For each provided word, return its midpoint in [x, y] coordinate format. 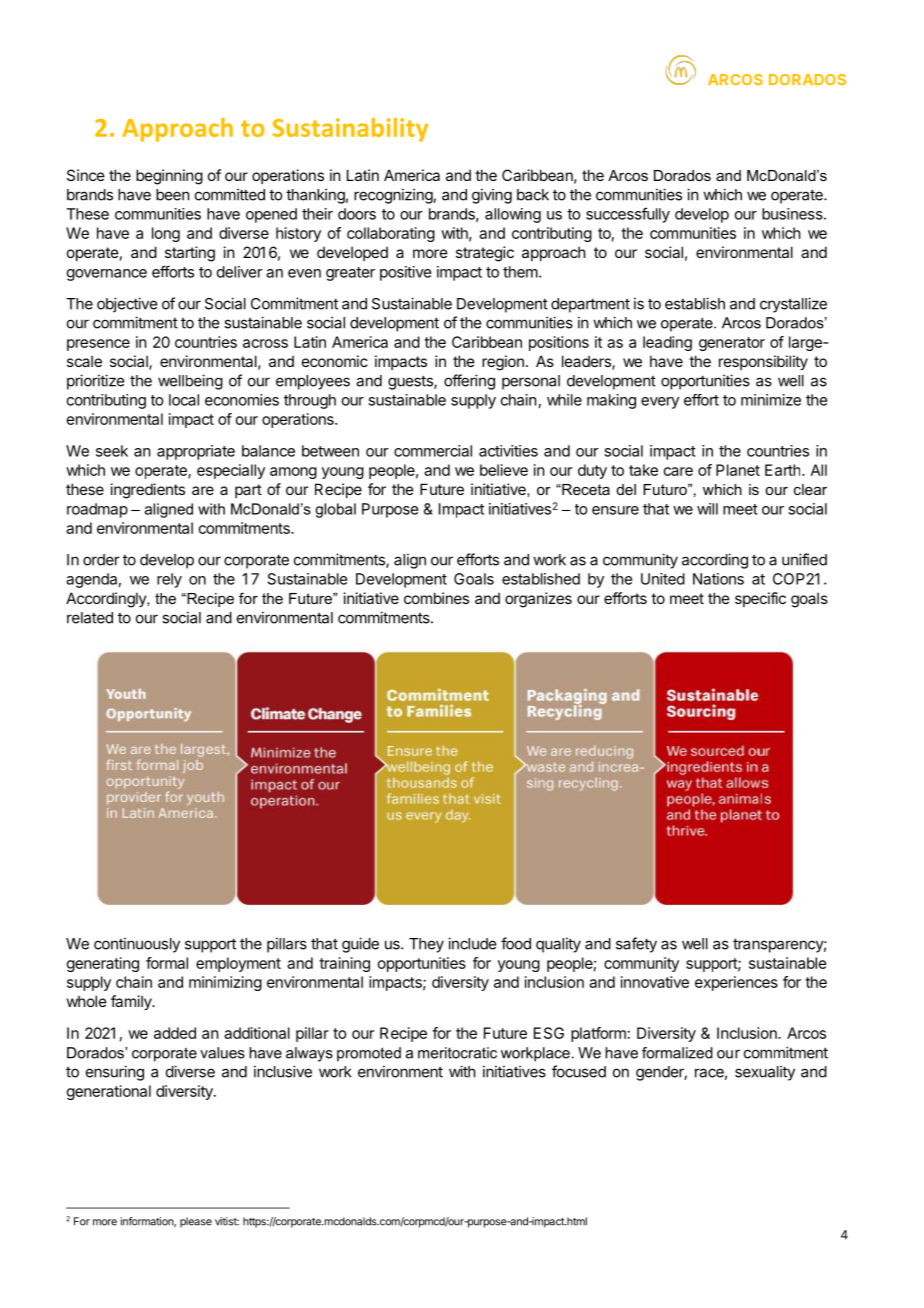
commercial [433, 451]
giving [492, 196]
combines [436, 598]
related [90, 618]
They [426, 945]
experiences [736, 983]
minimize [771, 400]
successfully [628, 215]
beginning [169, 177]
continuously [137, 945]
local [184, 400]
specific [760, 599]
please [196, 1222]
